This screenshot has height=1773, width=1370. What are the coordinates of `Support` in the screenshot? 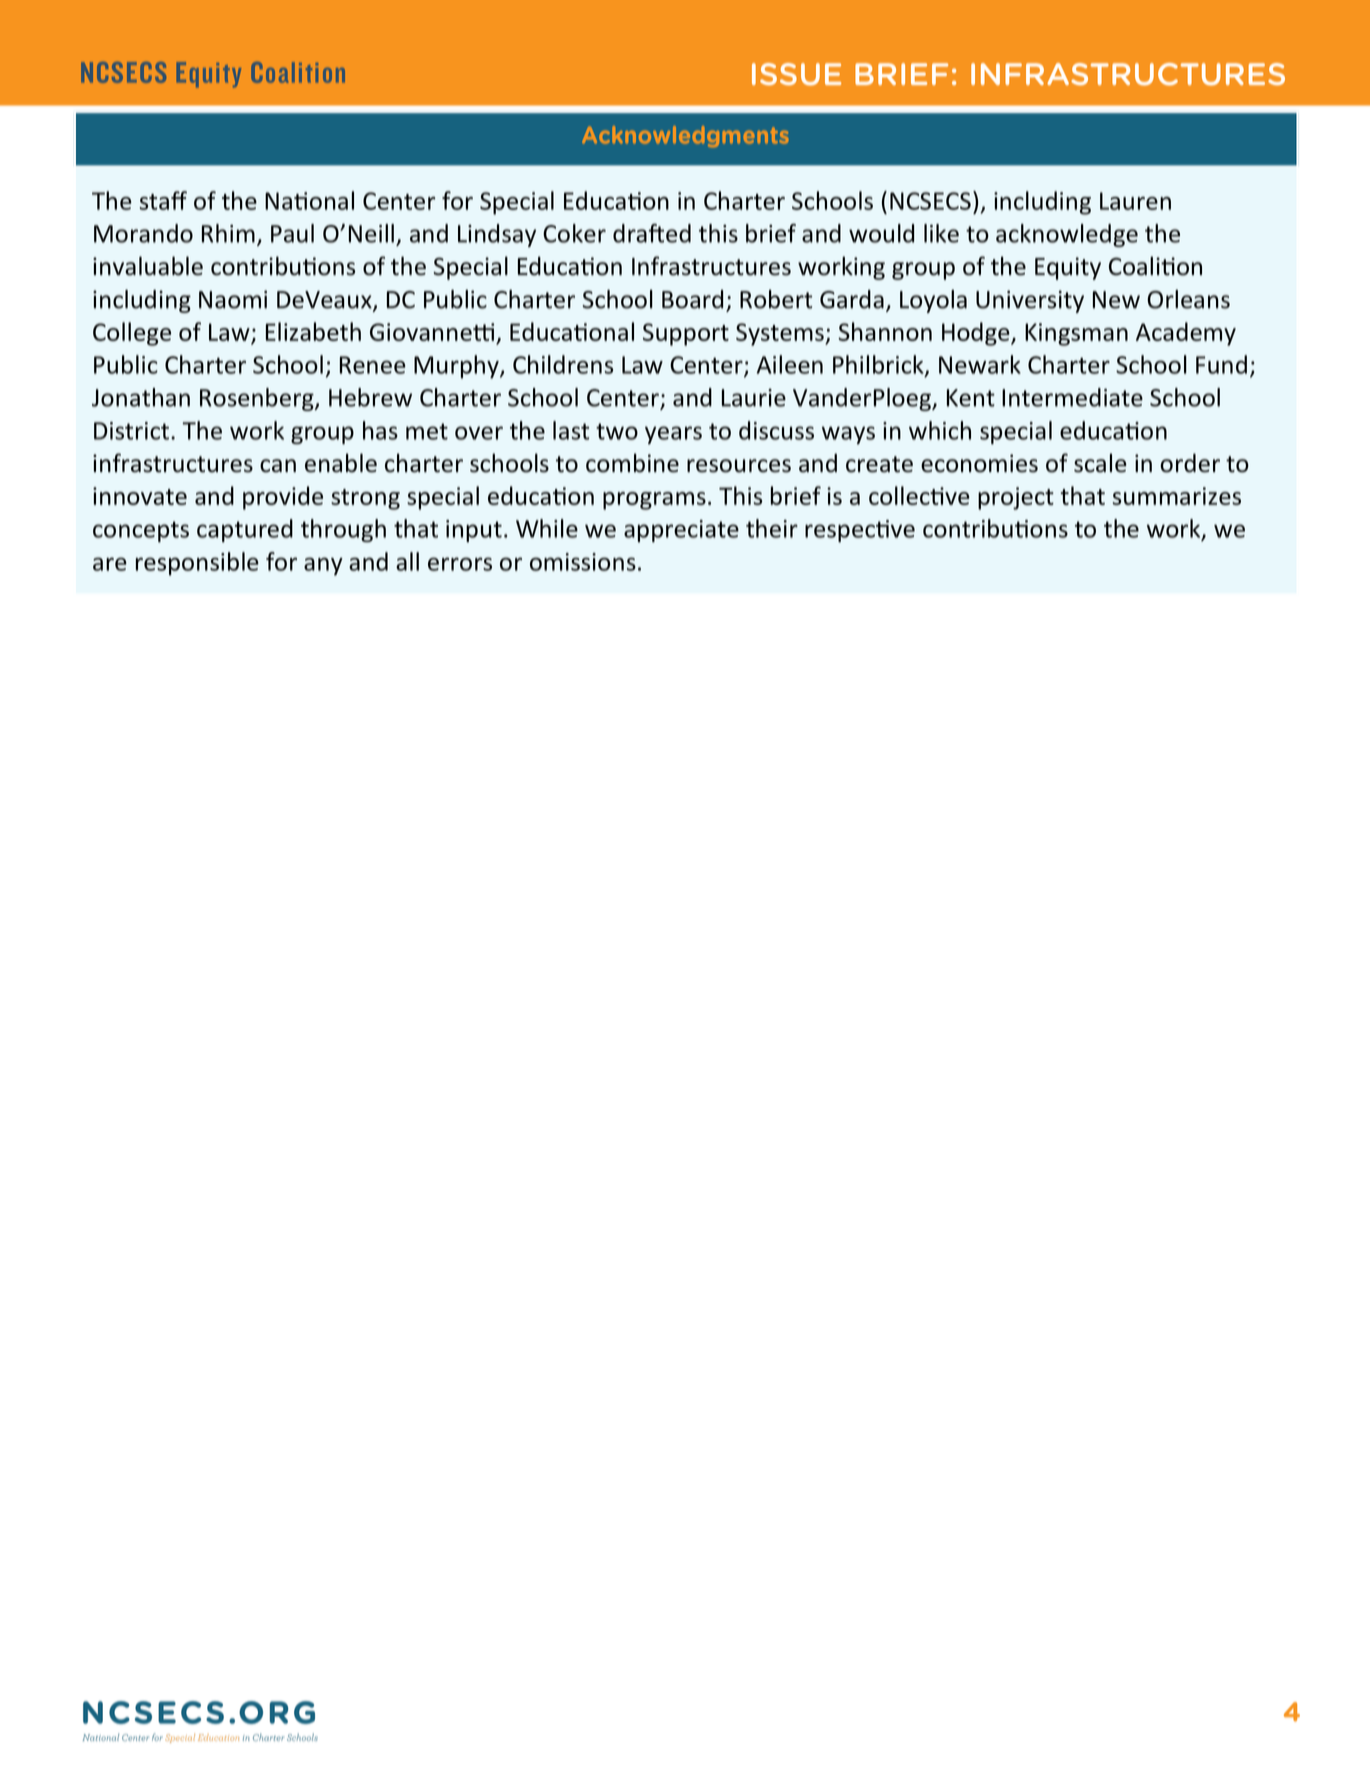 It's located at (686, 334).
